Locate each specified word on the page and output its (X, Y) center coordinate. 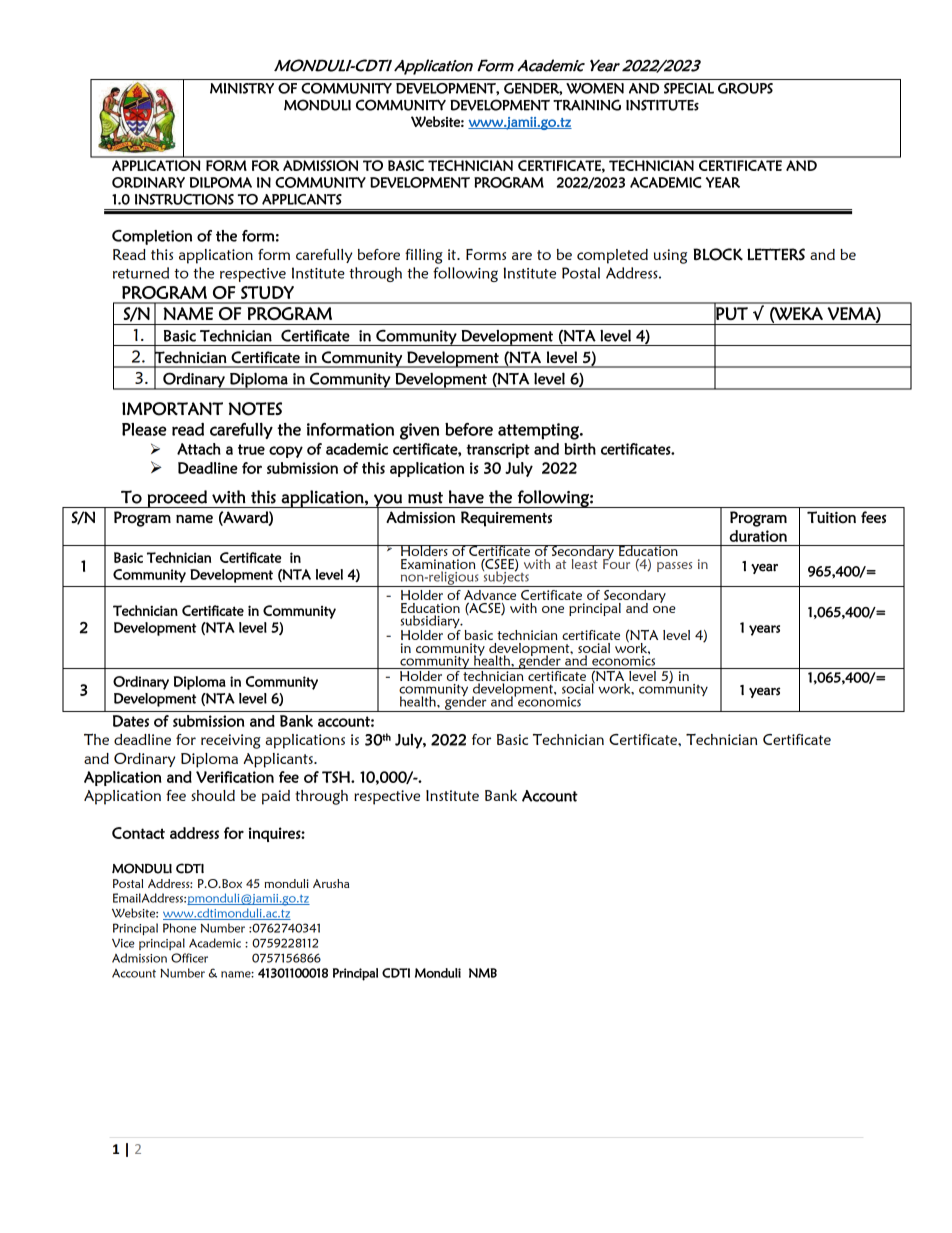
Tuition (831, 517)
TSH (337, 777)
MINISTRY (242, 88)
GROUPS (745, 88)
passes (674, 567)
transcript (498, 450)
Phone (179, 928)
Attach (199, 449)
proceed (177, 499)
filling (424, 256)
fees (873, 517)
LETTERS (776, 254)
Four (616, 562)
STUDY (267, 292)
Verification (235, 777)
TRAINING (587, 105)
